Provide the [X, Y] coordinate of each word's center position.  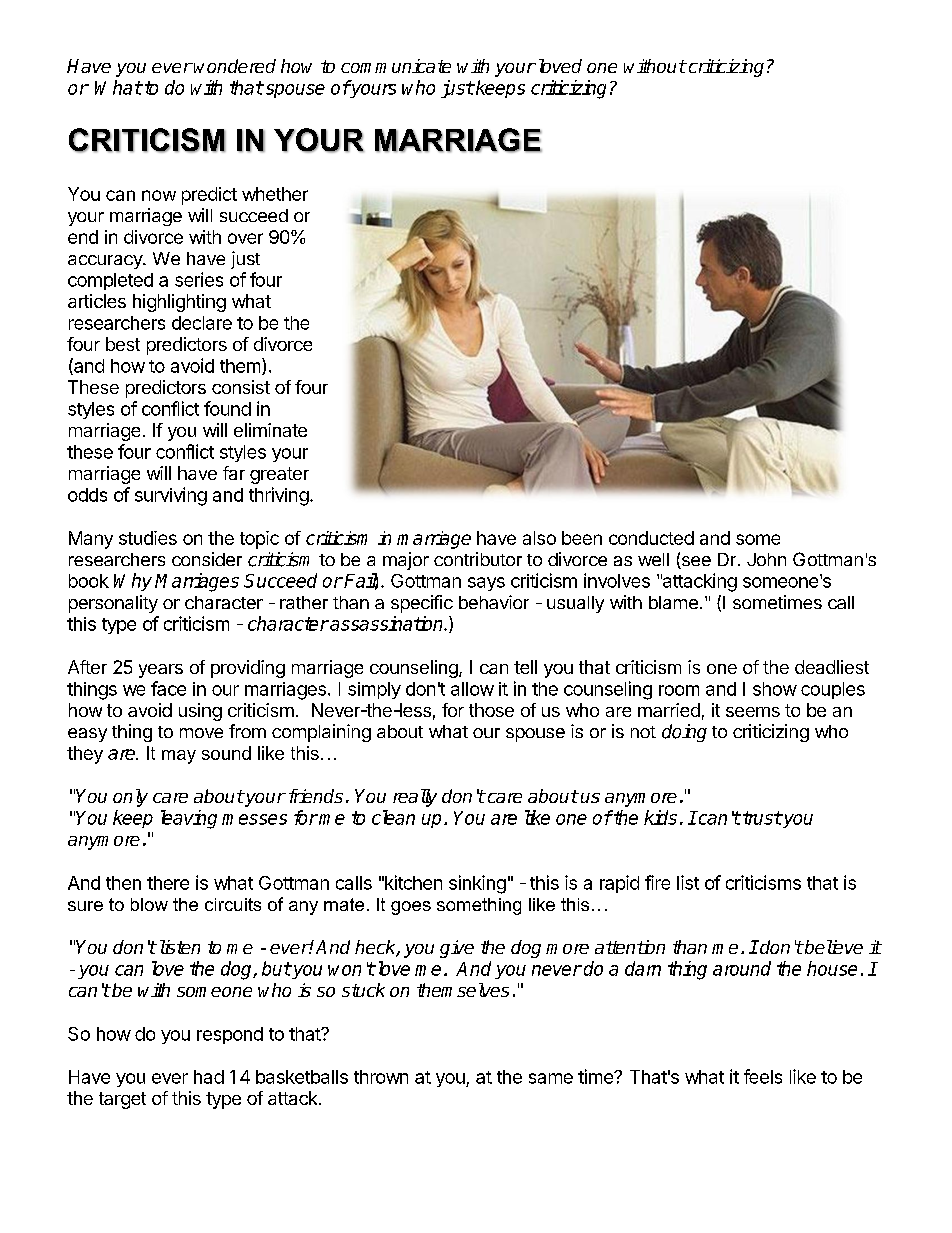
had [209, 1077]
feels [763, 1076]
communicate [396, 66]
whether [275, 194]
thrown [381, 1077]
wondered [235, 66]
